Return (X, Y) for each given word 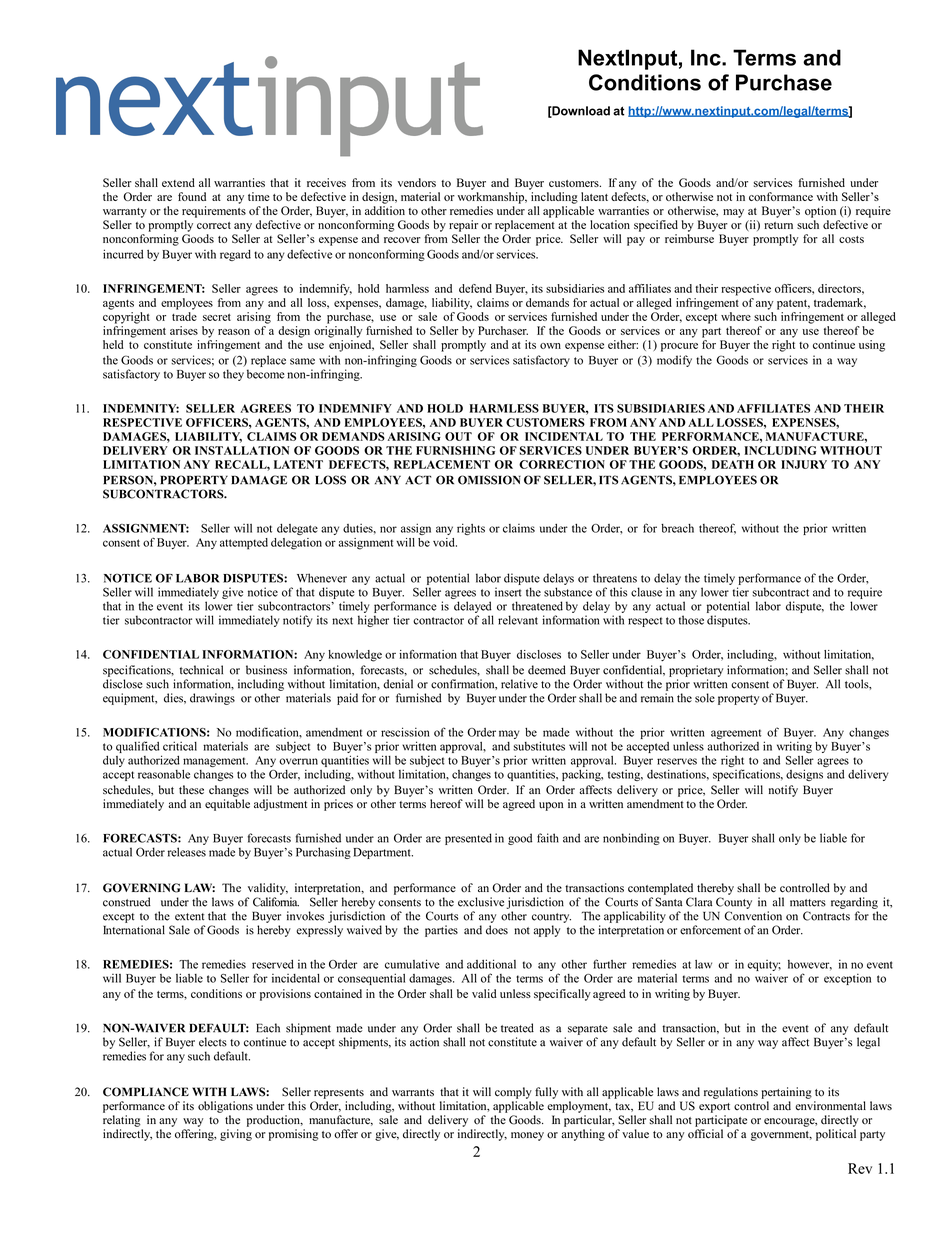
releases (187, 852)
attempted (244, 544)
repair (463, 226)
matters (808, 903)
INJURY (804, 464)
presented (468, 839)
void (445, 542)
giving (236, 1135)
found (192, 196)
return (778, 225)
